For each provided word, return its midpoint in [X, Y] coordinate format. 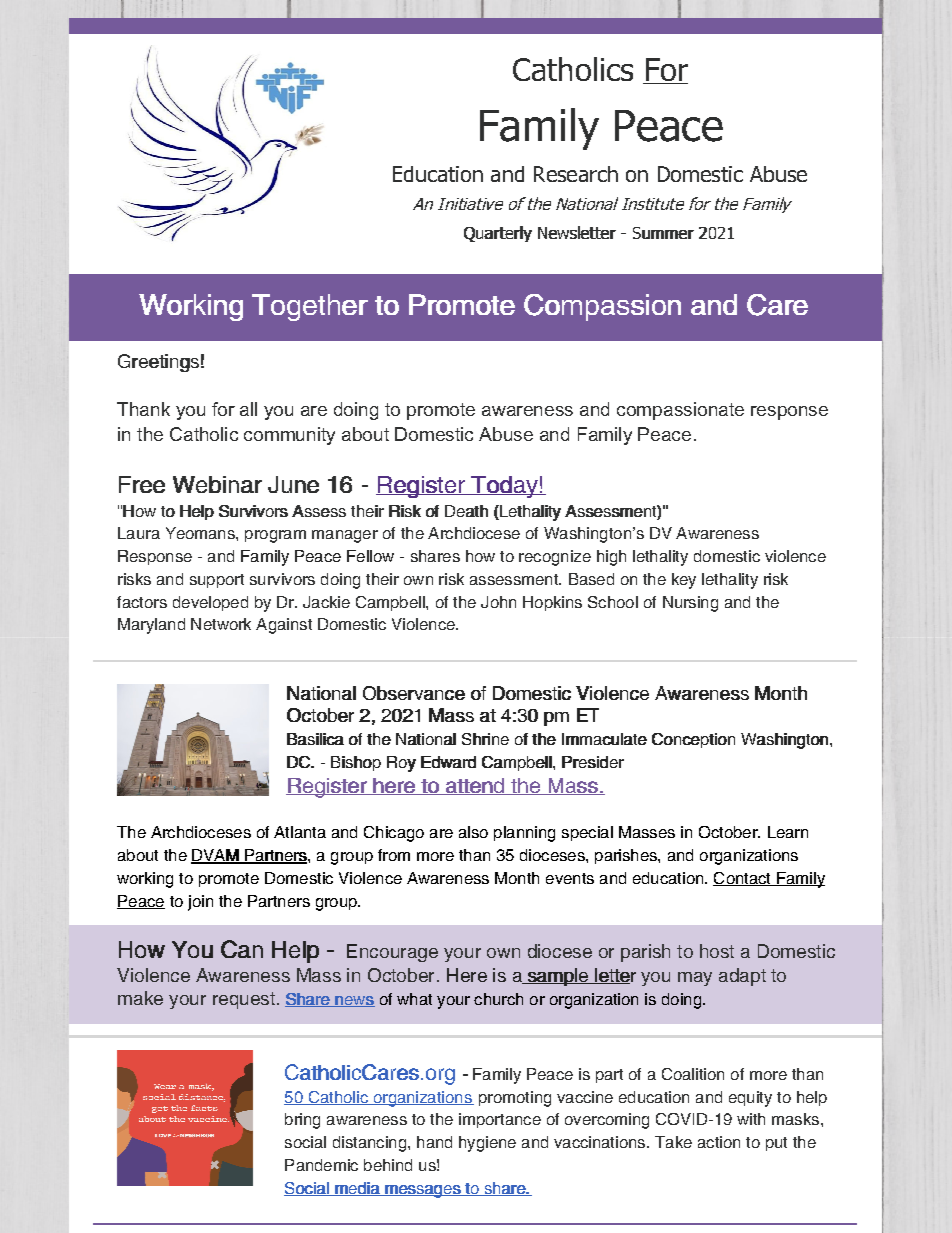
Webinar [217, 484]
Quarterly [498, 234]
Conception [693, 740]
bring [302, 1121]
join [200, 903]
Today [504, 487]
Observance [414, 693]
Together [310, 307]
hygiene [487, 1144]
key [684, 581]
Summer [663, 233]
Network [221, 624]
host [717, 951]
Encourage [392, 953]
